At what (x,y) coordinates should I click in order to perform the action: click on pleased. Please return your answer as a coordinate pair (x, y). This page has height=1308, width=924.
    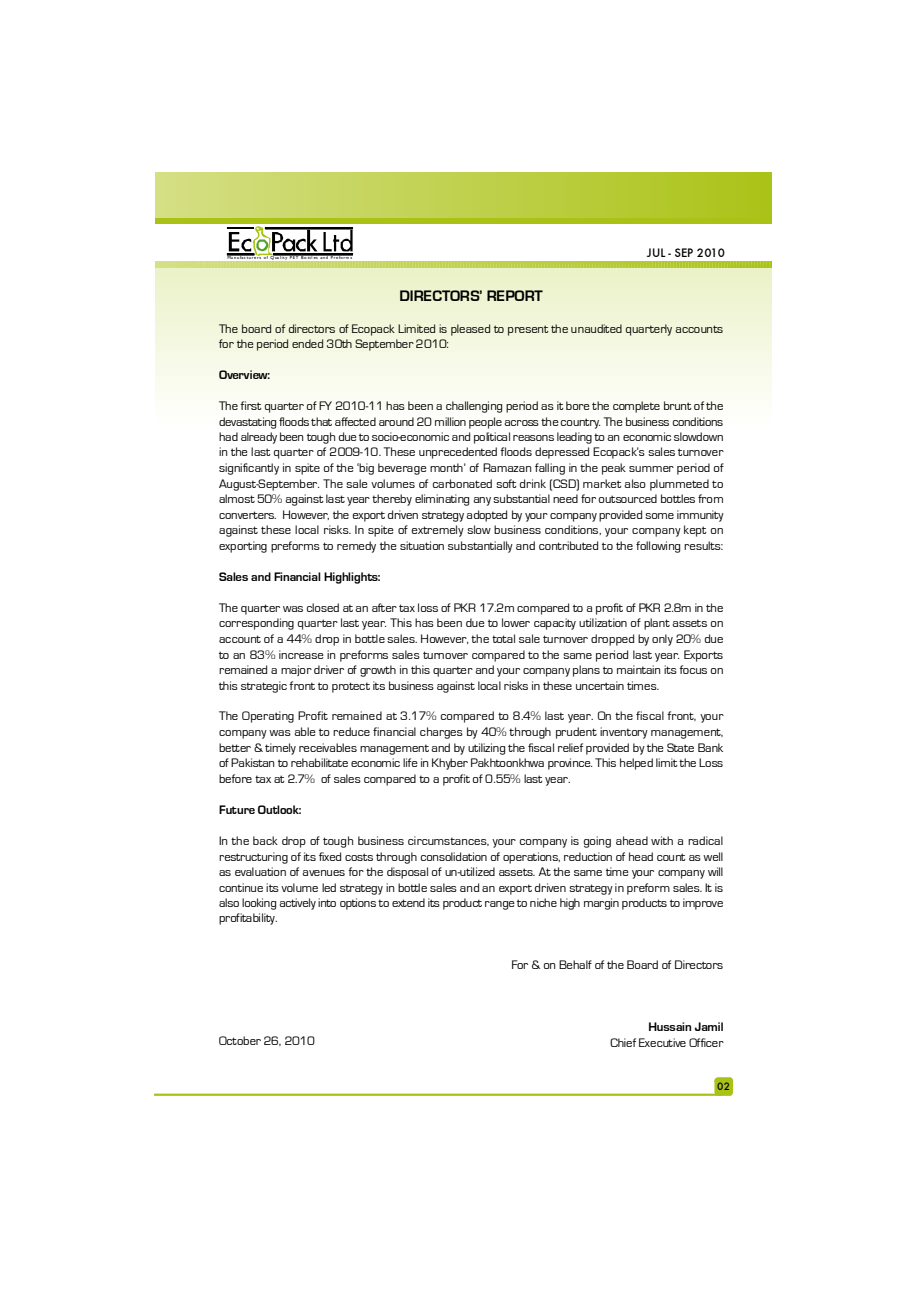
    Looking at the image, I should click on (470, 330).
